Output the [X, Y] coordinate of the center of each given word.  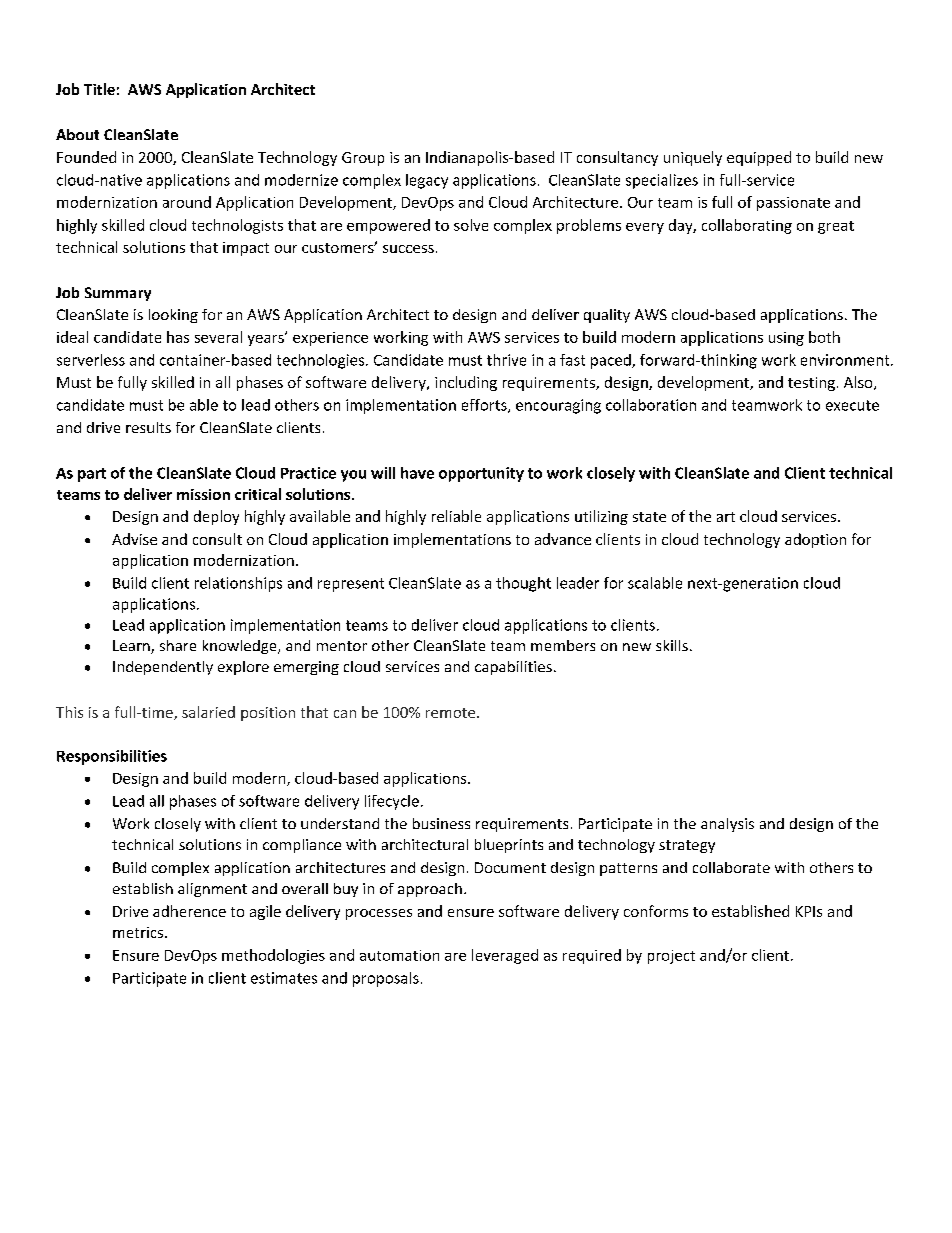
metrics [139, 932]
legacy [427, 181]
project [671, 957]
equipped [759, 158]
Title [99, 89]
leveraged [505, 956]
